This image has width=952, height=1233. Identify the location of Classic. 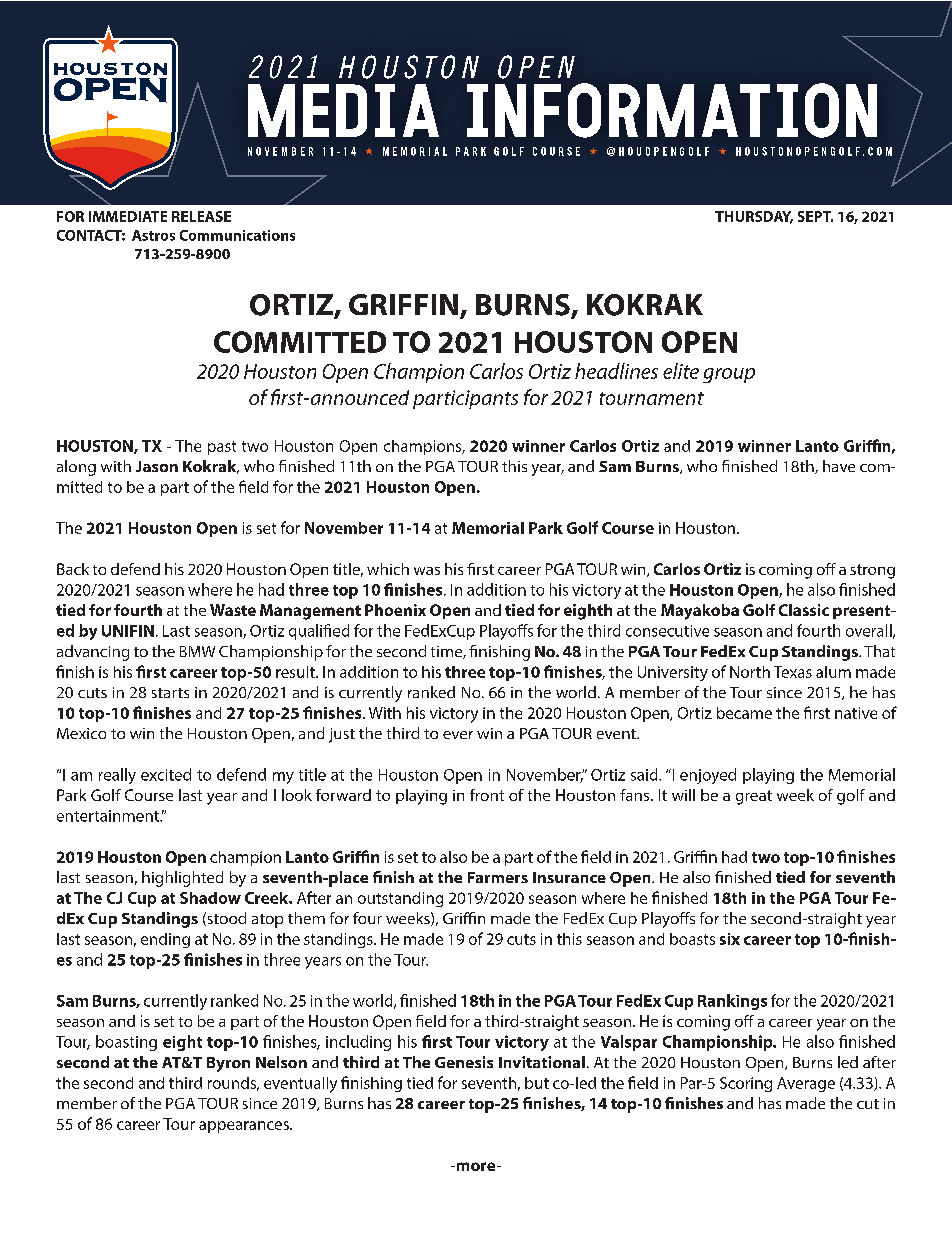
(804, 610).
